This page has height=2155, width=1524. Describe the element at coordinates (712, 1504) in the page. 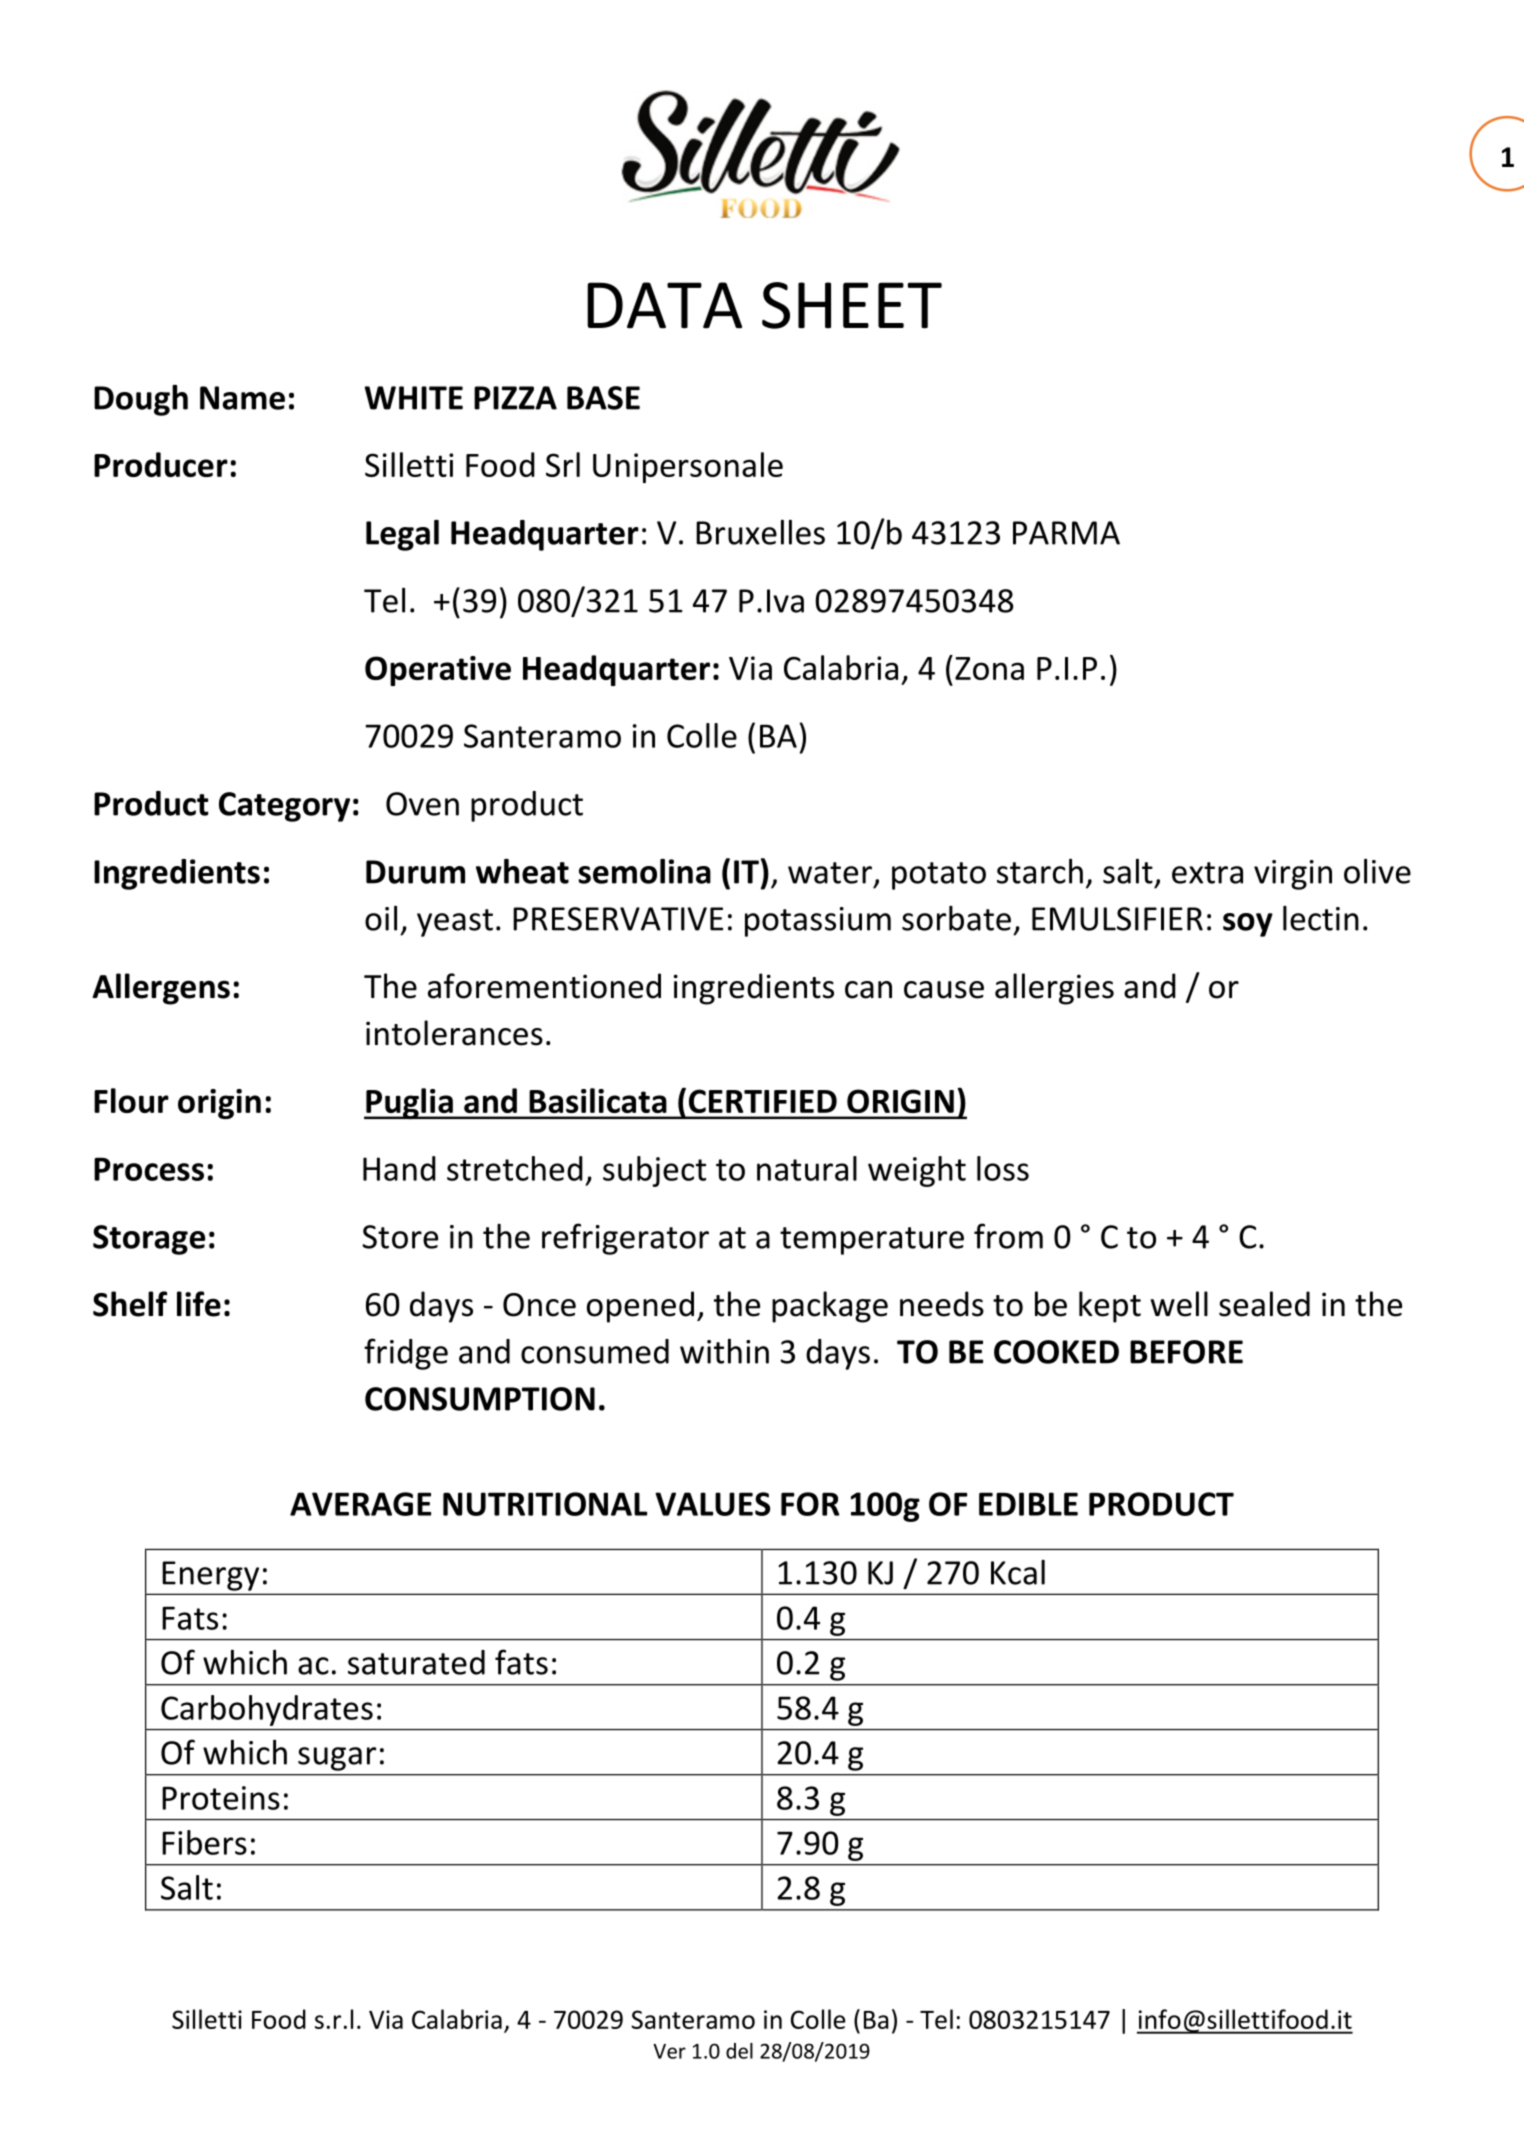

I see `VALUES` at that location.
